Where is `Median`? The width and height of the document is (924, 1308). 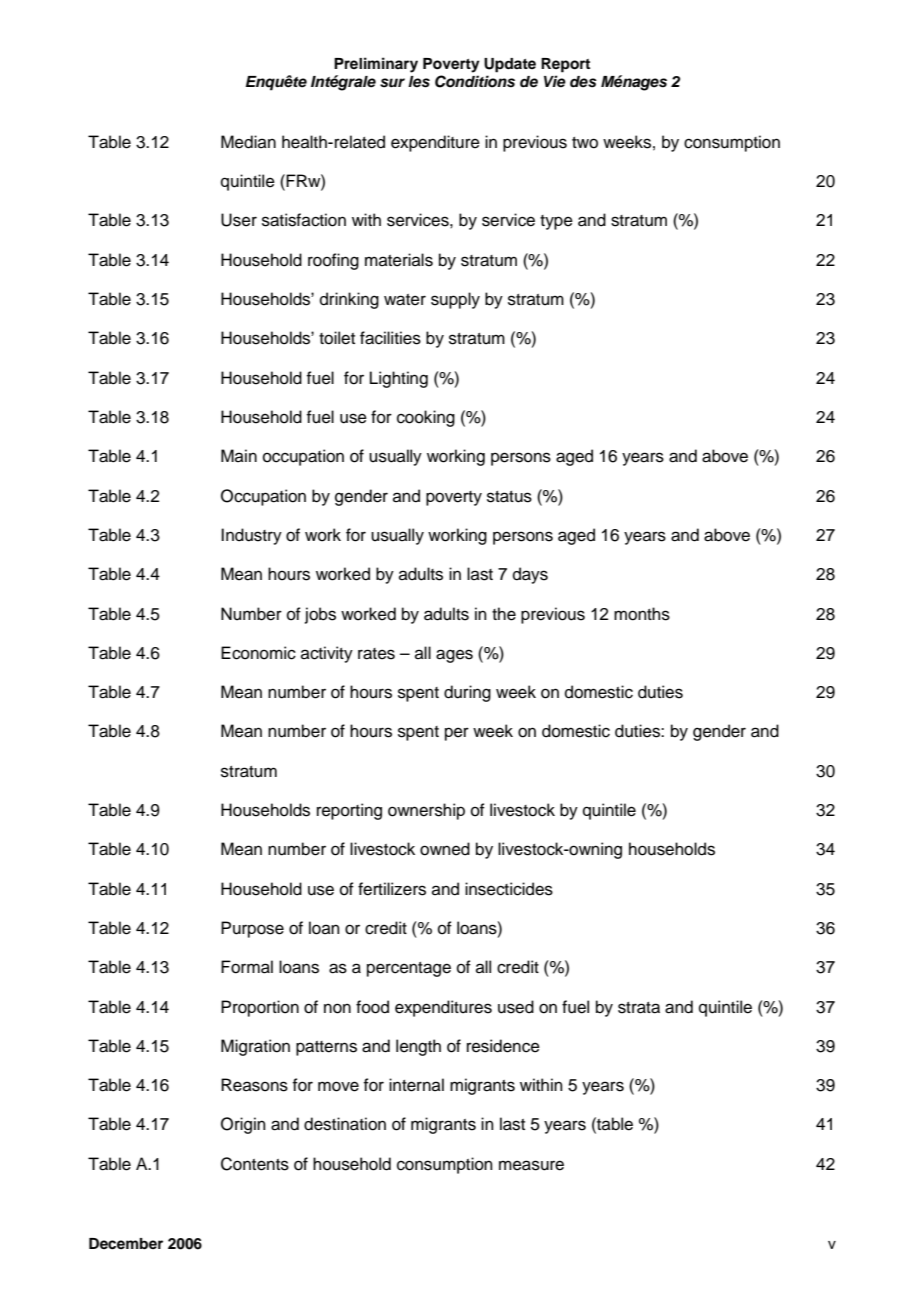
Median is located at coordinates (248, 142).
